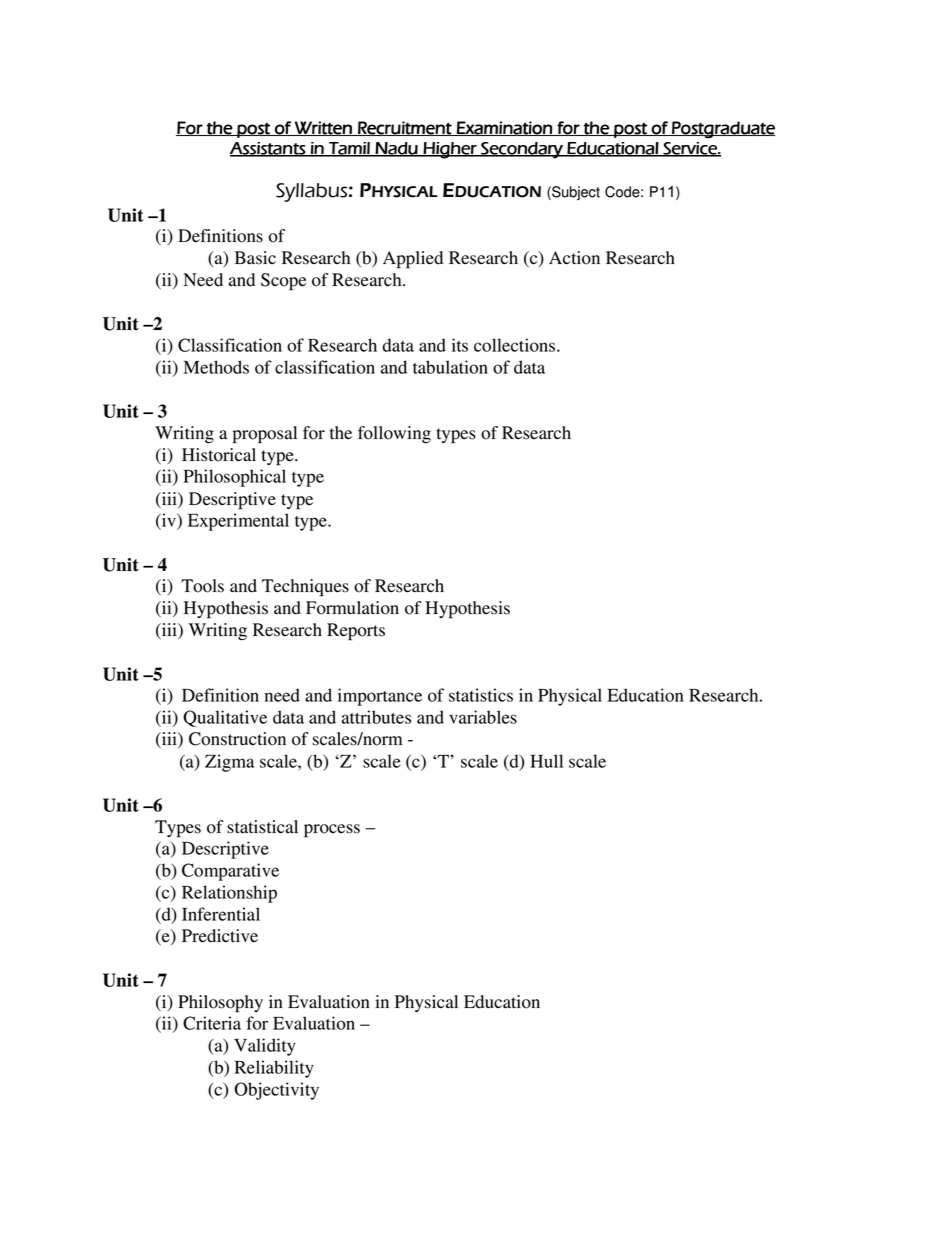  What do you see at coordinates (505, 128) in the screenshot?
I see `Examination` at bounding box center [505, 128].
